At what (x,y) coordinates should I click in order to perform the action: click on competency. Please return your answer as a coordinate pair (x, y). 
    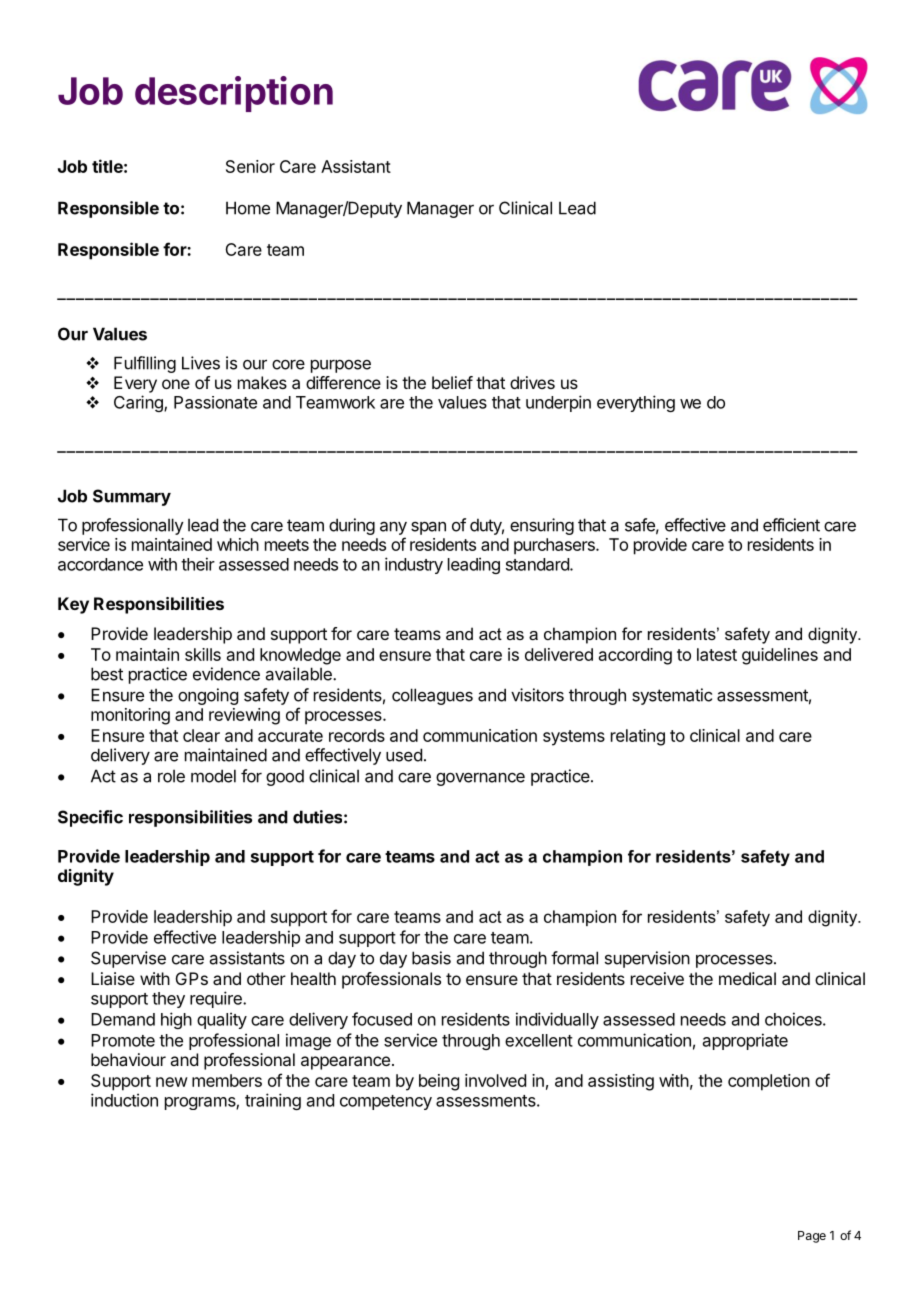
    Looking at the image, I should click on (386, 1102).
